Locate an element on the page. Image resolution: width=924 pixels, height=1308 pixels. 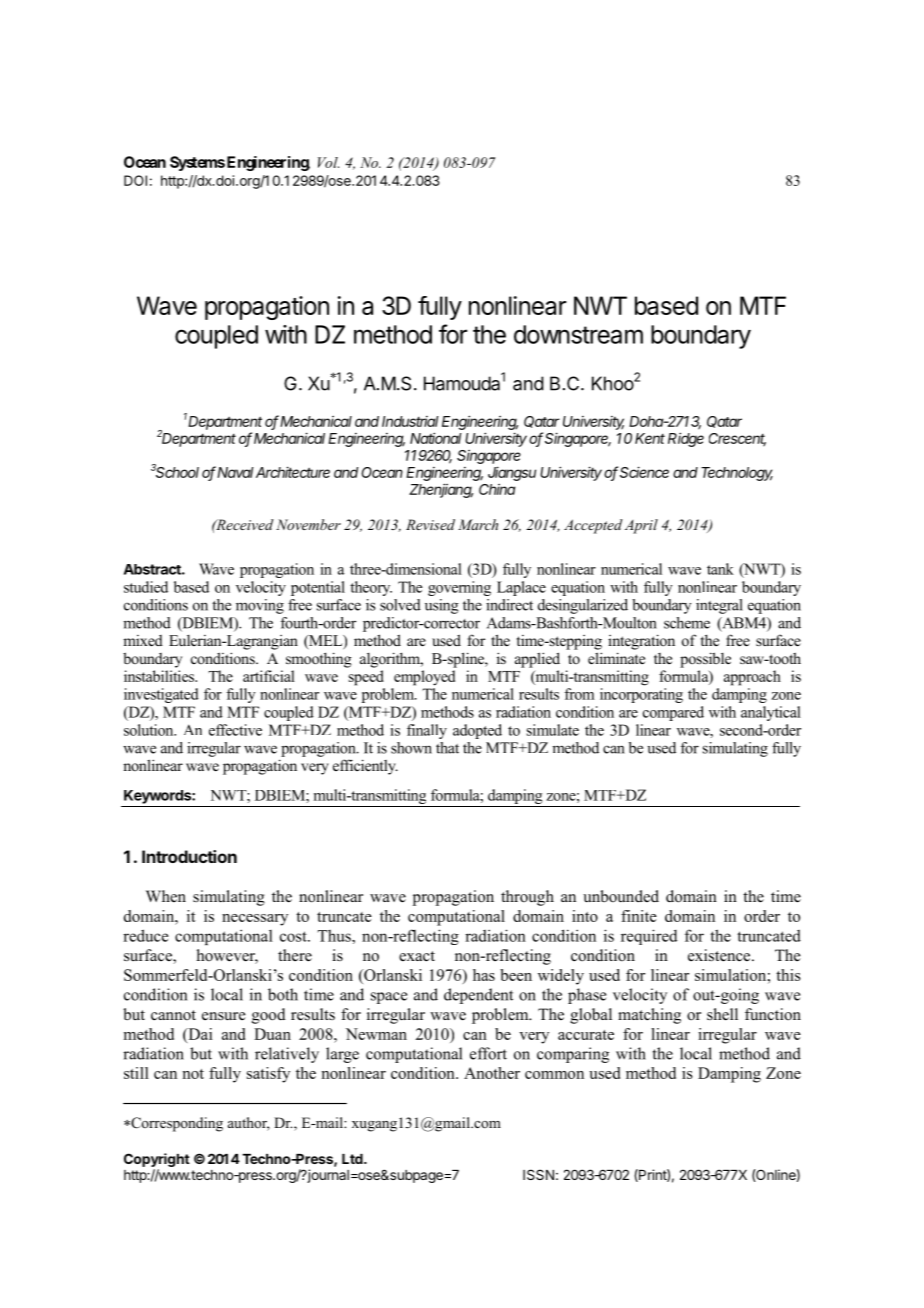
Ridge is located at coordinates (686, 439).
